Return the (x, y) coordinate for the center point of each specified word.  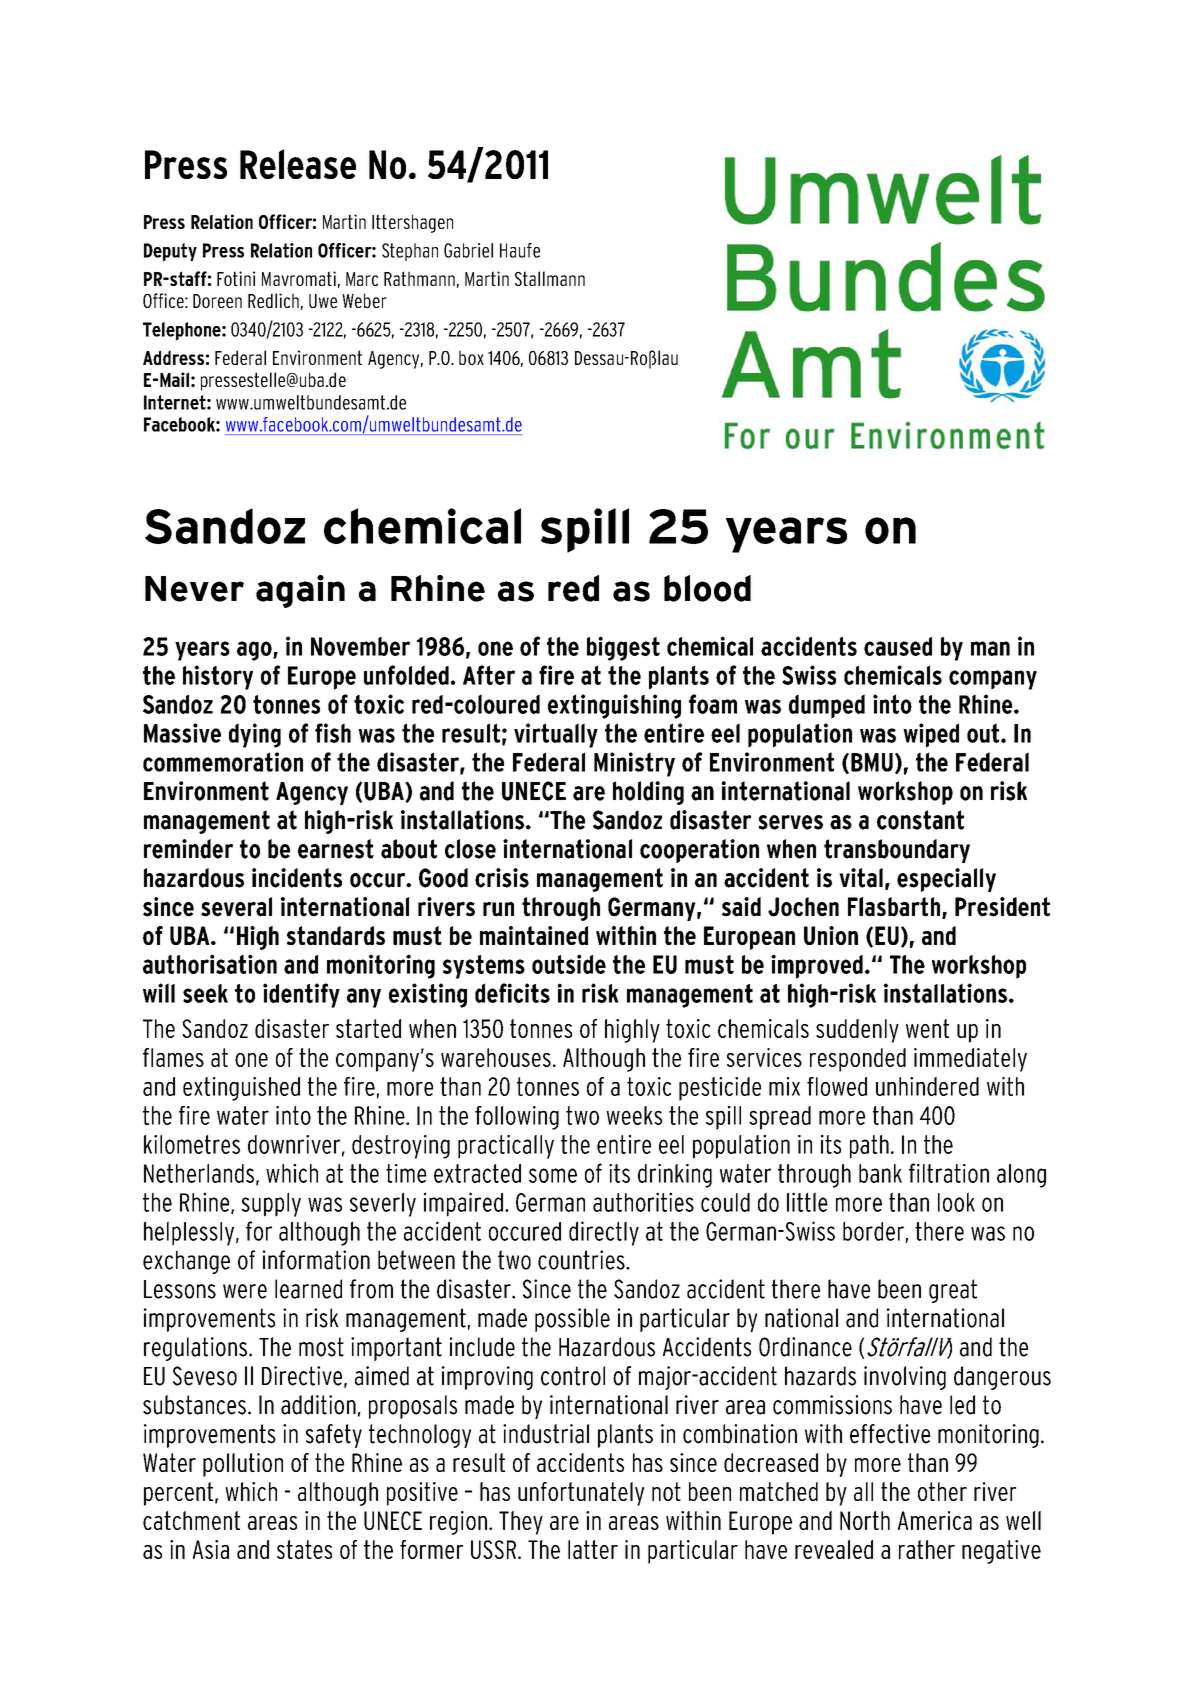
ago (255, 651)
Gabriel (468, 250)
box (471, 357)
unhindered (927, 1086)
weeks (634, 1115)
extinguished (241, 1089)
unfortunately (581, 1494)
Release (298, 164)
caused (898, 646)
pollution (243, 1465)
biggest (623, 648)
